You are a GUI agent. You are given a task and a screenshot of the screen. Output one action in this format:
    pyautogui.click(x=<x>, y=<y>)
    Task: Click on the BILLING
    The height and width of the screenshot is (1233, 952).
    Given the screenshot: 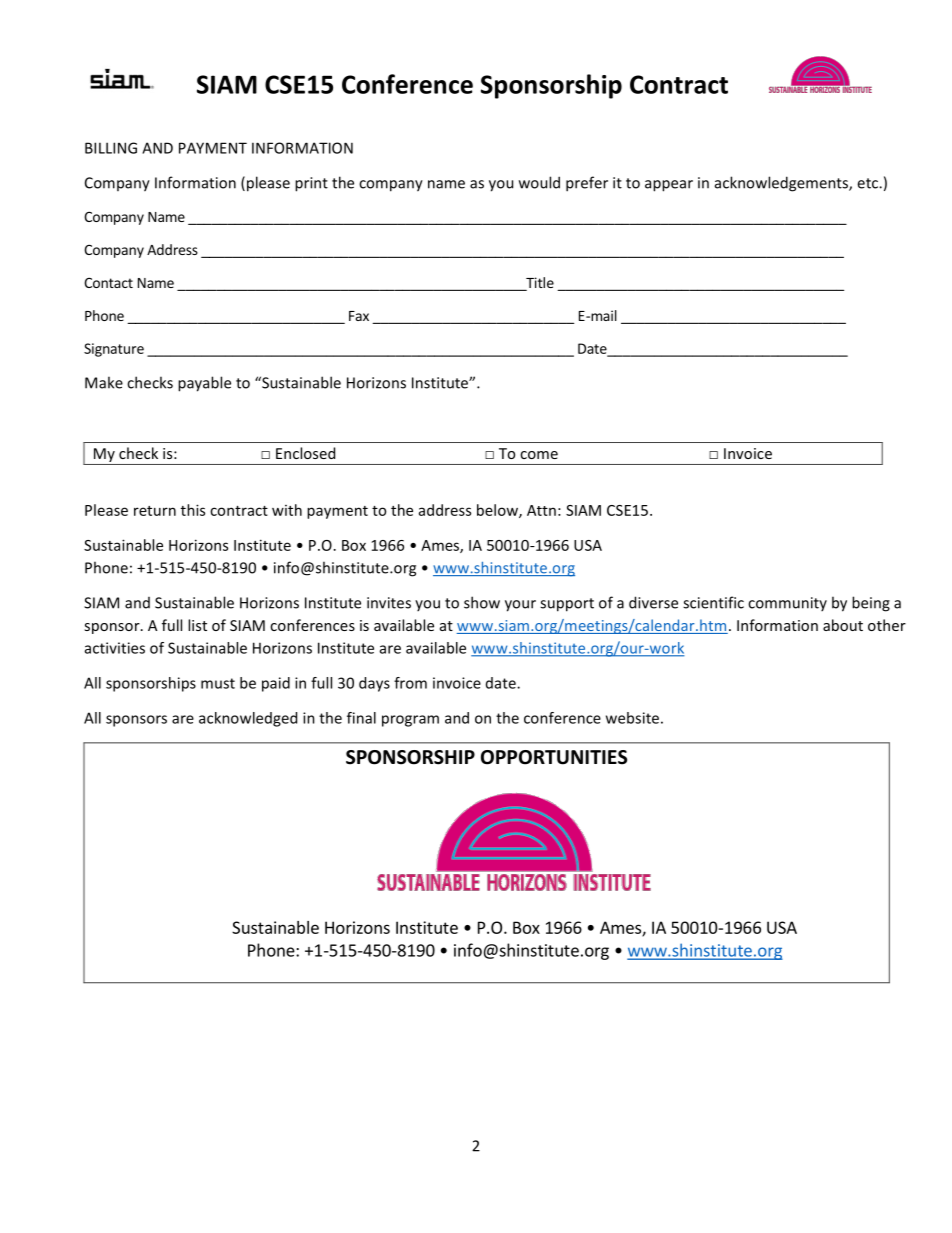 What is the action you would take?
    pyautogui.click(x=111, y=148)
